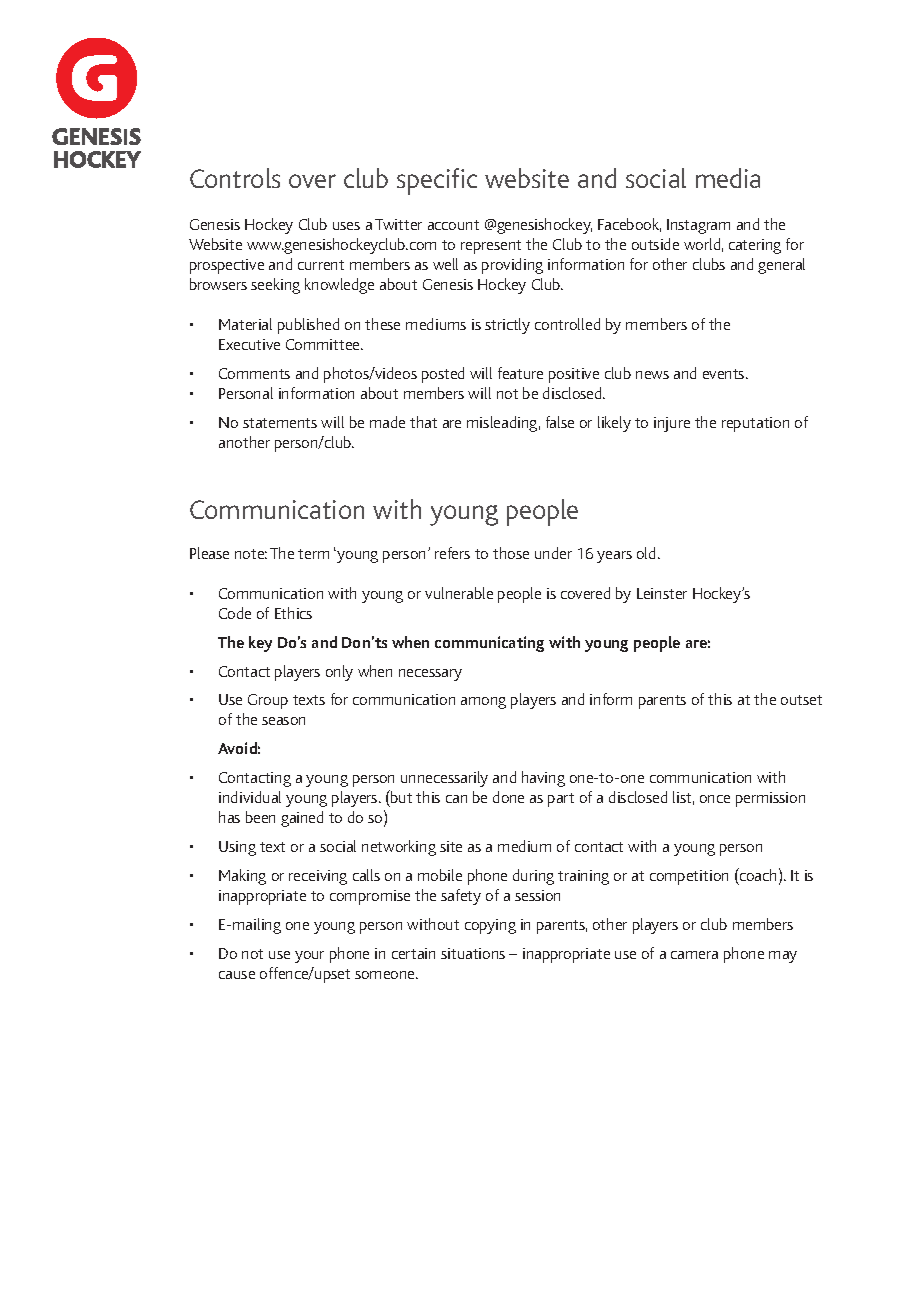 This screenshot has width=924, height=1308. What do you see at coordinates (473, 953) in the screenshot?
I see `situations` at bounding box center [473, 953].
